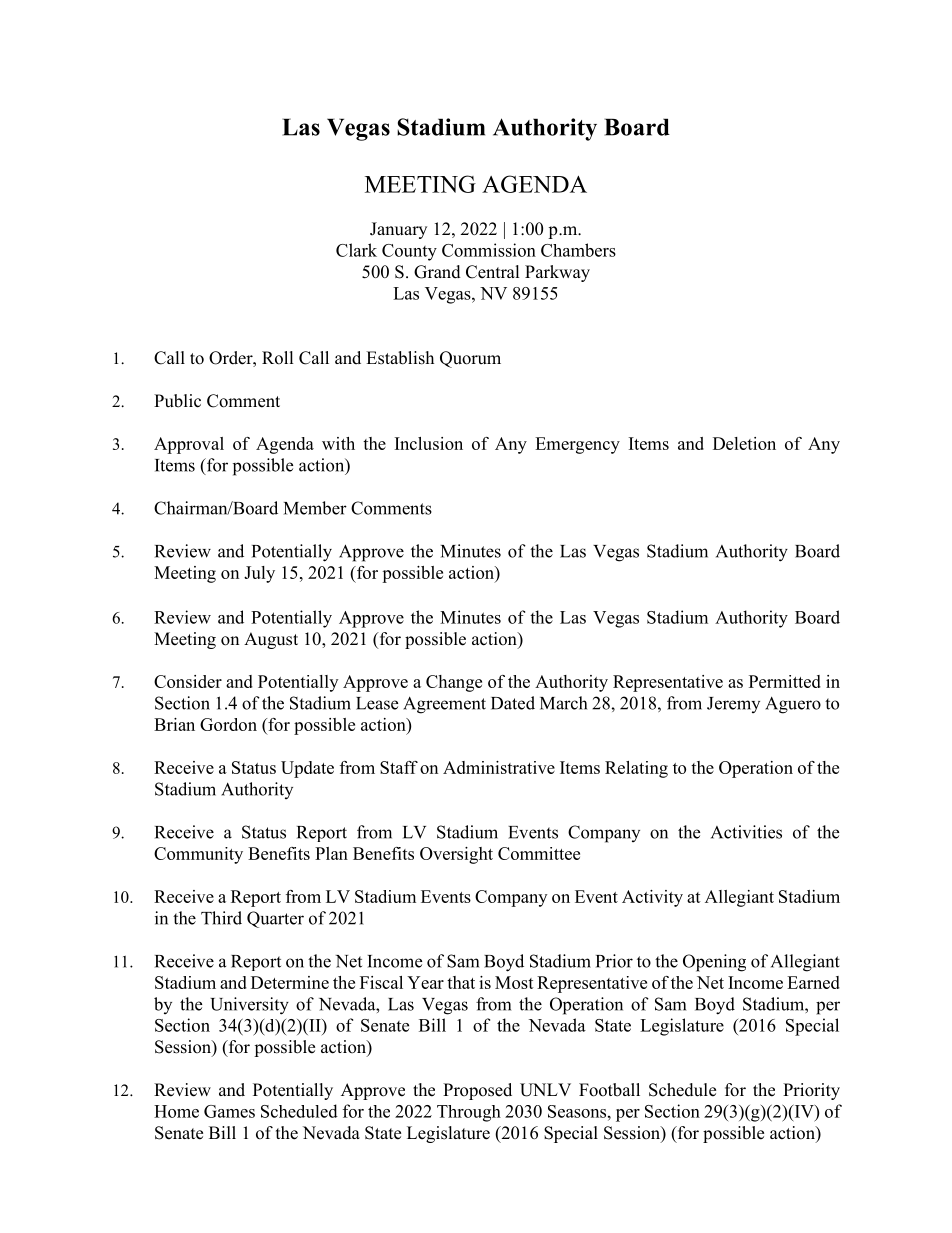 Image resolution: width=952 pixels, height=1233 pixels. I want to click on Deletion, so click(744, 443).
